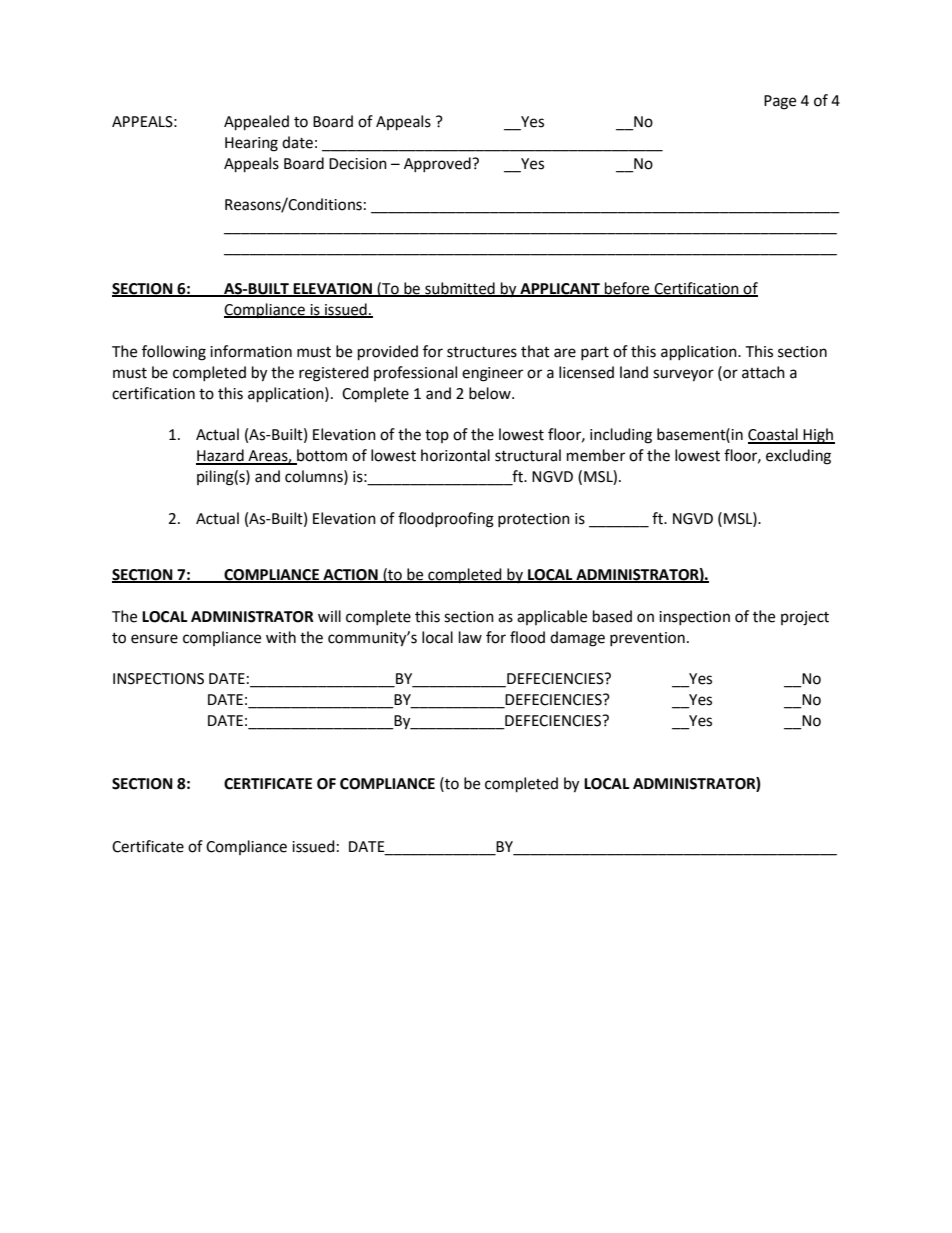  What do you see at coordinates (798, 457) in the screenshot?
I see `excluding` at bounding box center [798, 457].
